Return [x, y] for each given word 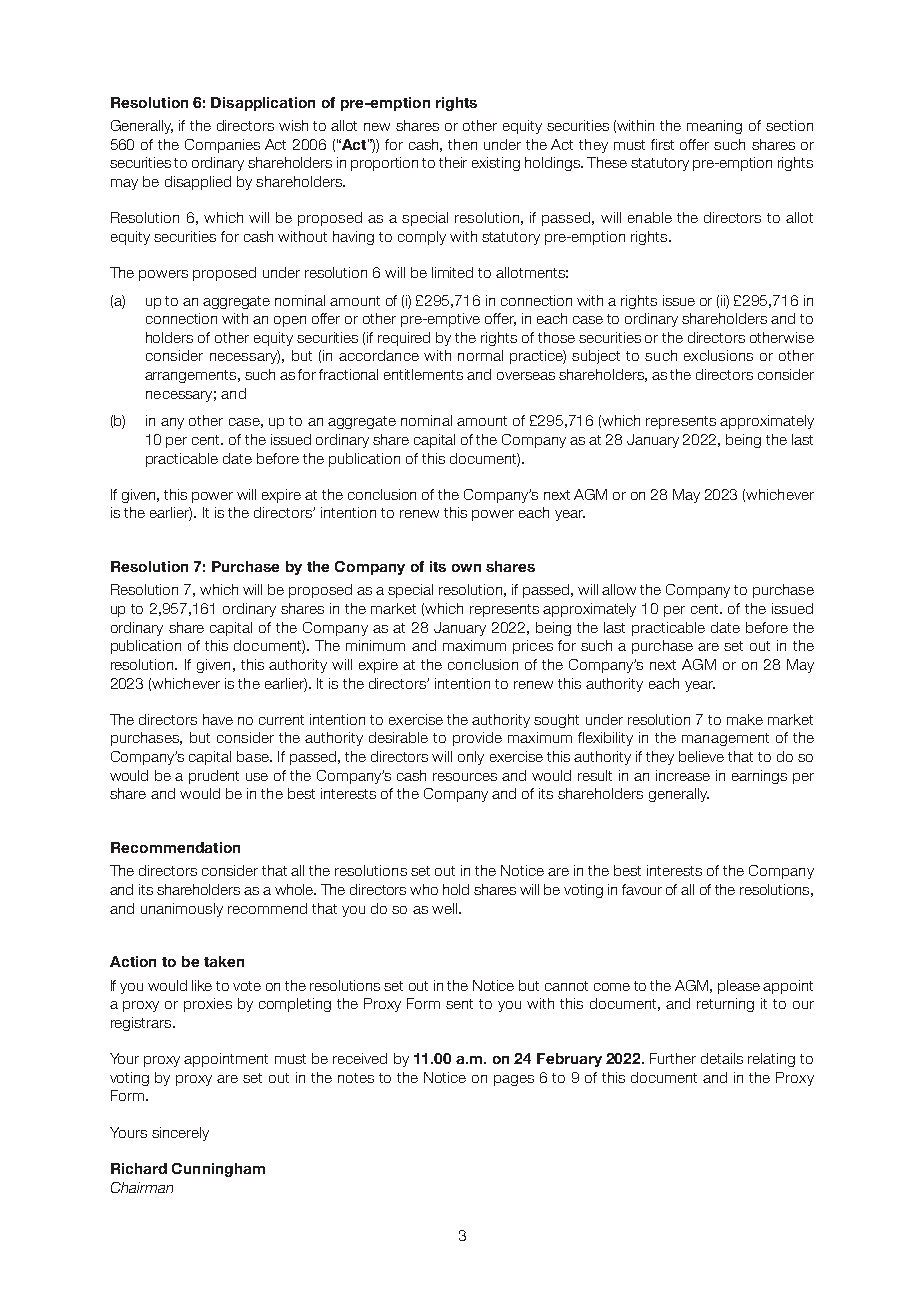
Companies [222, 146]
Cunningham [218, 1170]
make [745, 719]
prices [533, 647]
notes [356, 1078]
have [218, 719]
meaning [714, 127]
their [453, 162]
